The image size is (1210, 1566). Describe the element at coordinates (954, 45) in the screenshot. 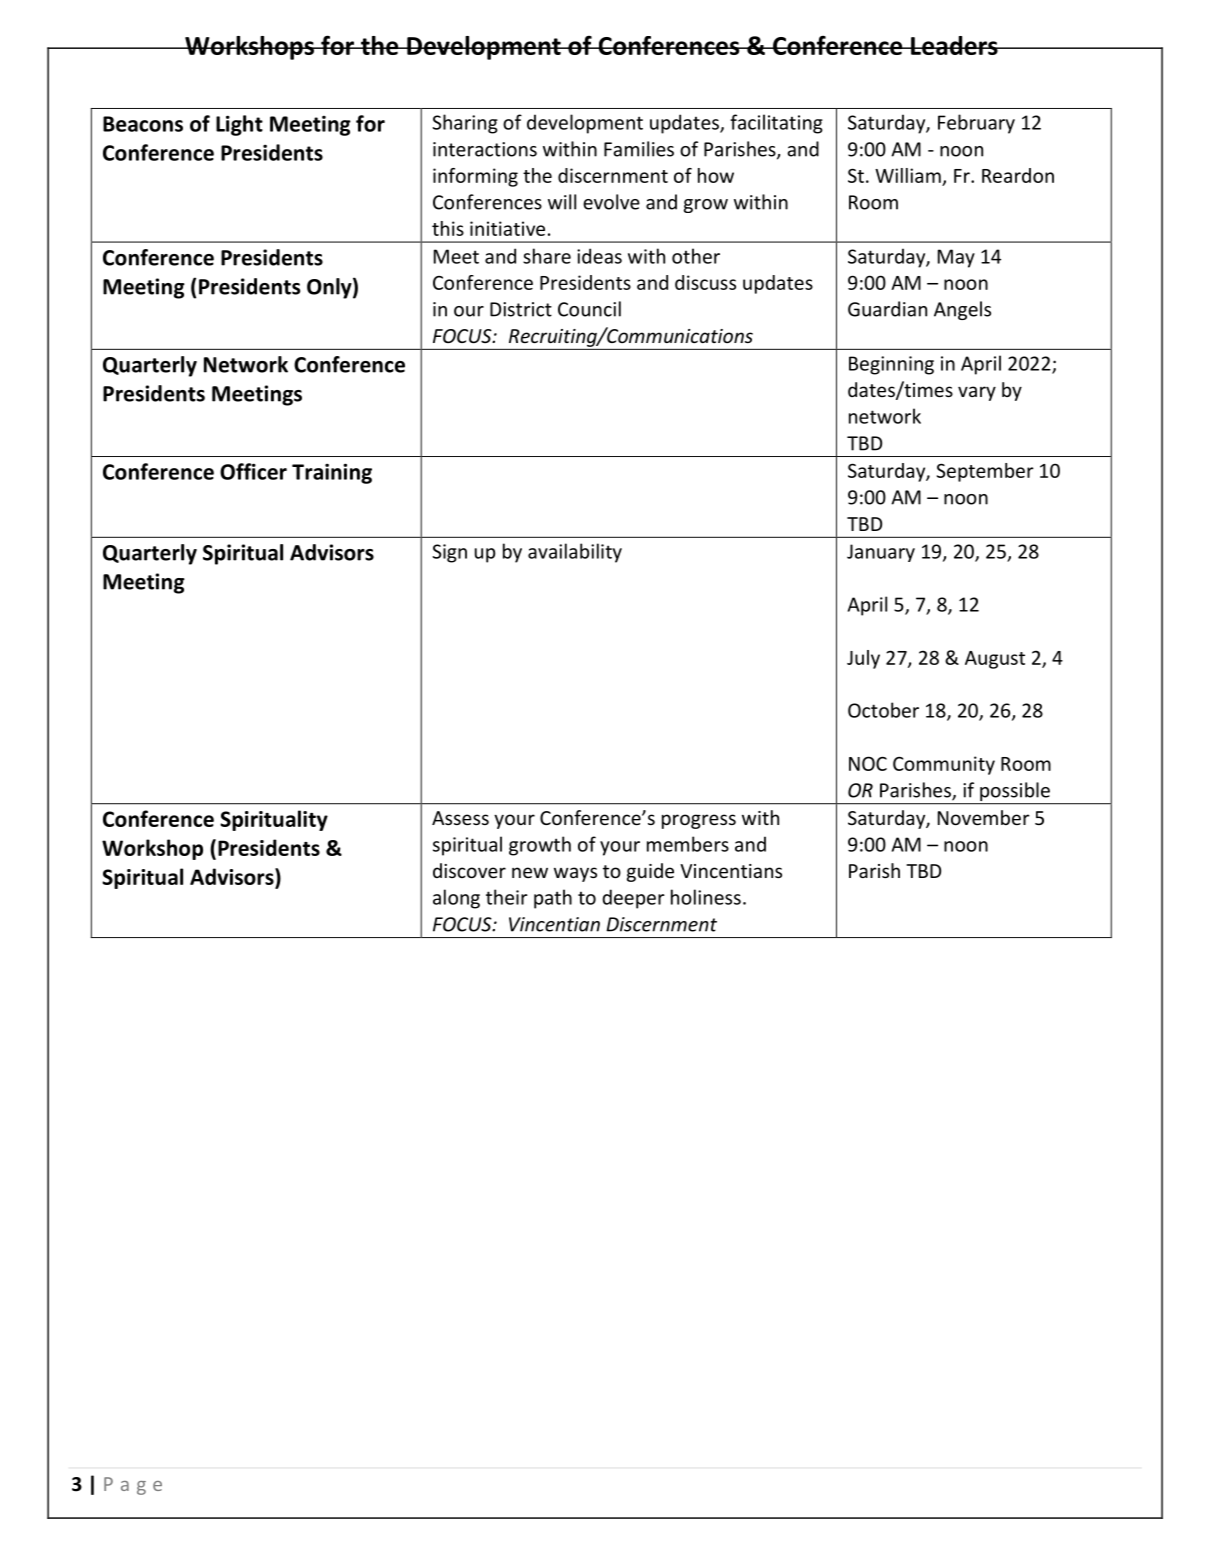

I see `Leaders` at that location.
